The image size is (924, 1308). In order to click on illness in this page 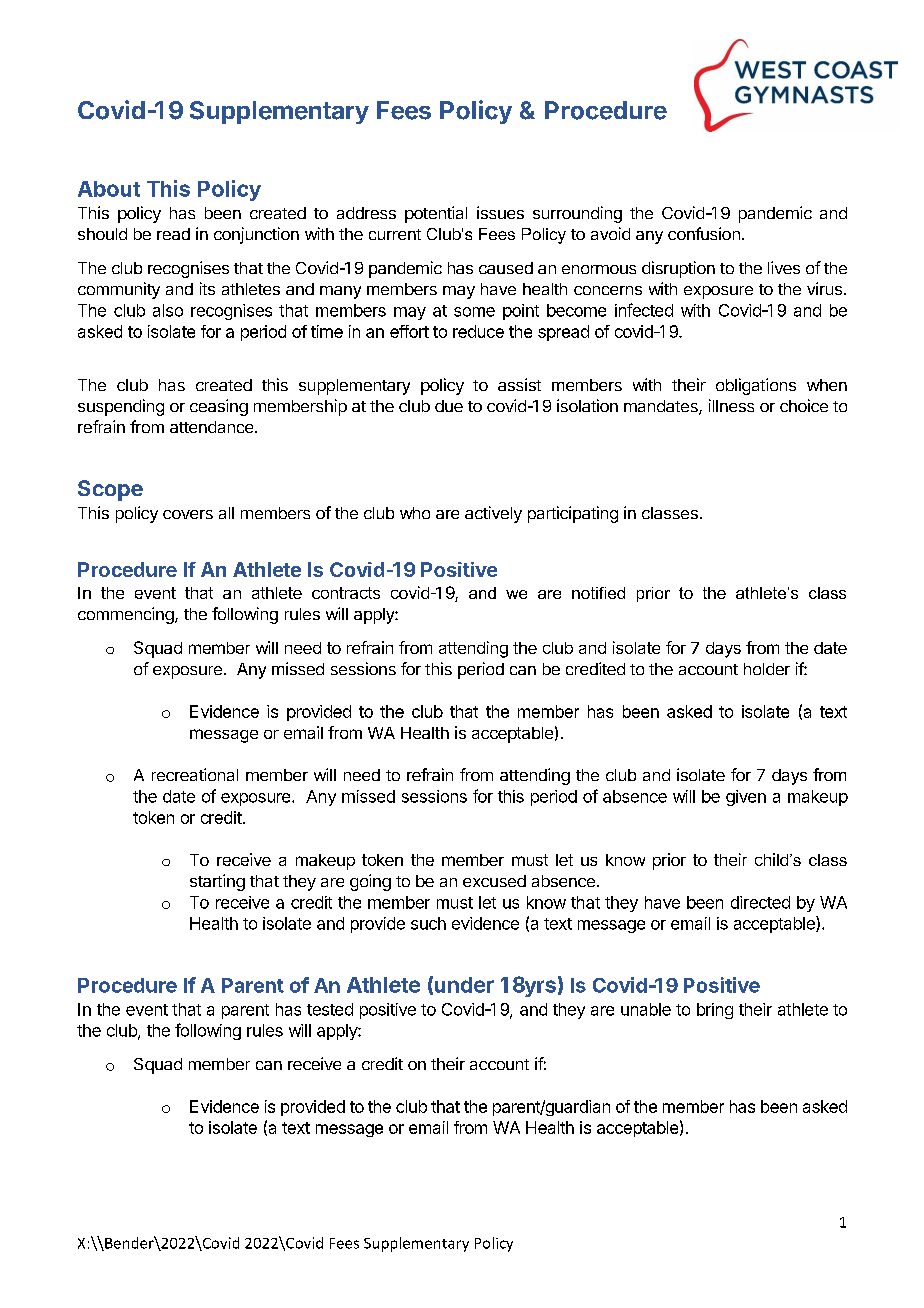, I will do `click(731, 405)`.
